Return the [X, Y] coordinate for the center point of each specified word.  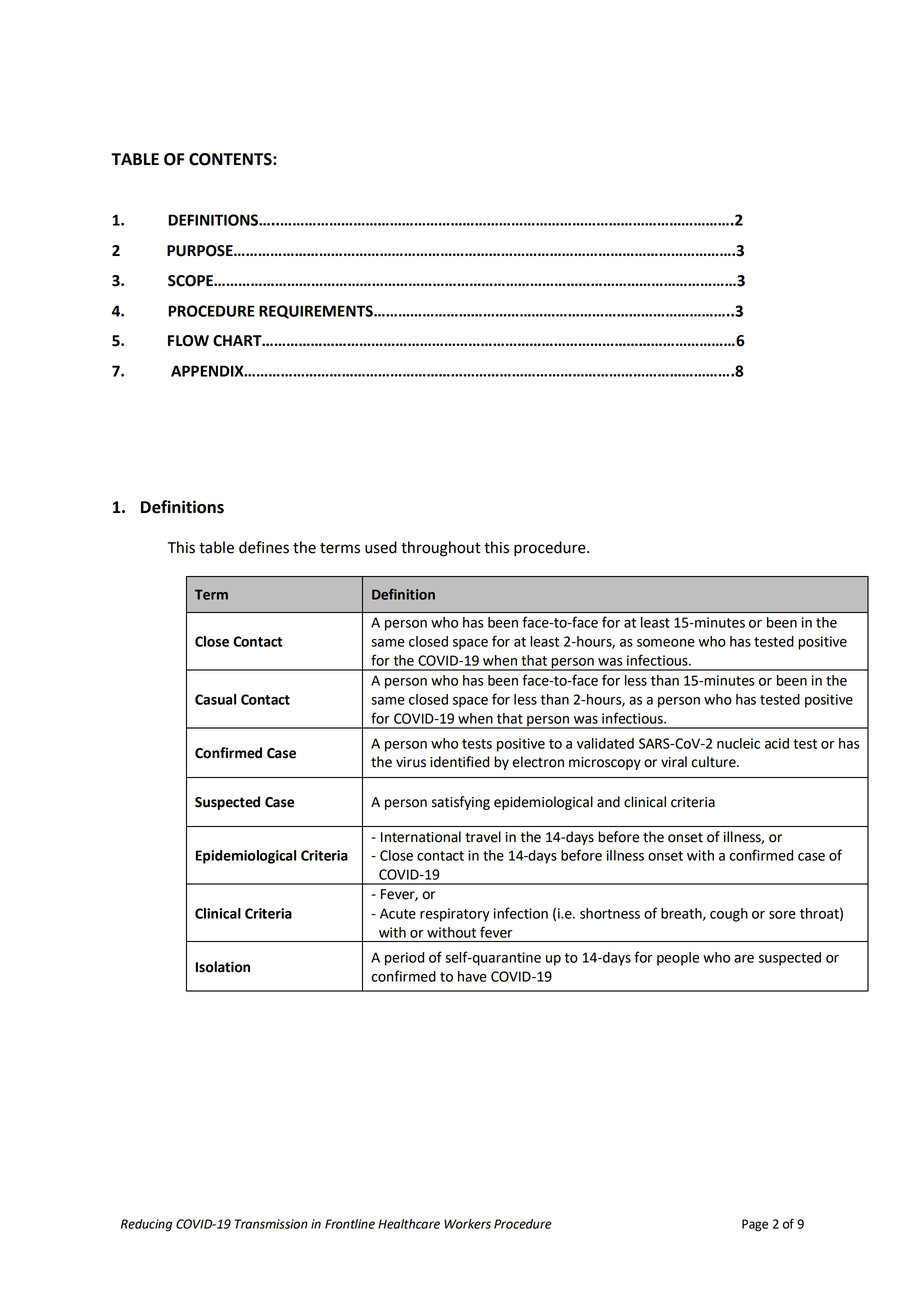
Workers [467, 1224]
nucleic [738, 743]
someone [666, 643]
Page [755, 1225]
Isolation [223, 967]
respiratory [455, 915]
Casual [215, 699]
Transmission [271, 1224]
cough [729, 915]
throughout [441, 549]
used [381, 547]
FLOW [188, 341]
